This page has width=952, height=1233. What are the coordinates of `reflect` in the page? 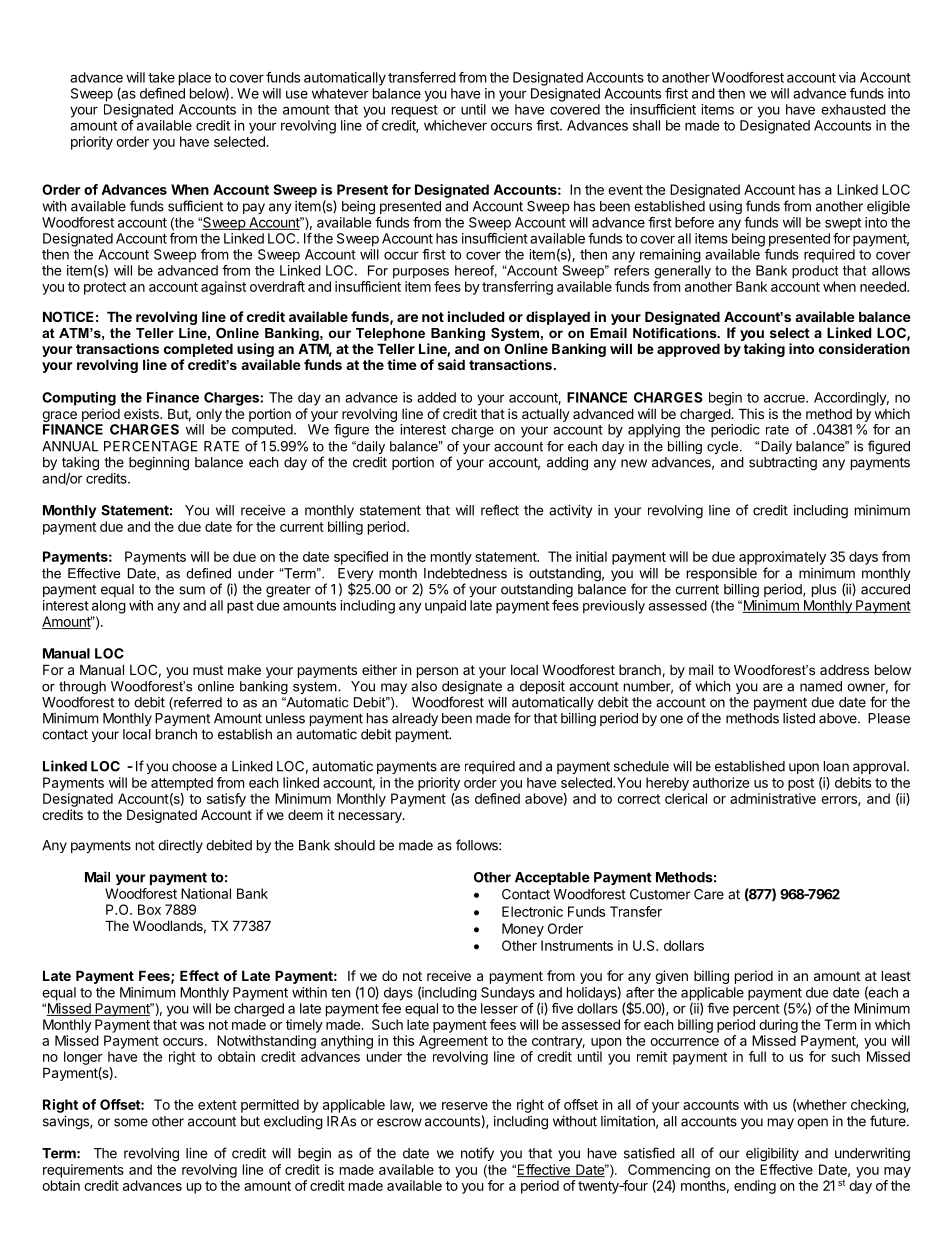 It's located at (500, 510).
